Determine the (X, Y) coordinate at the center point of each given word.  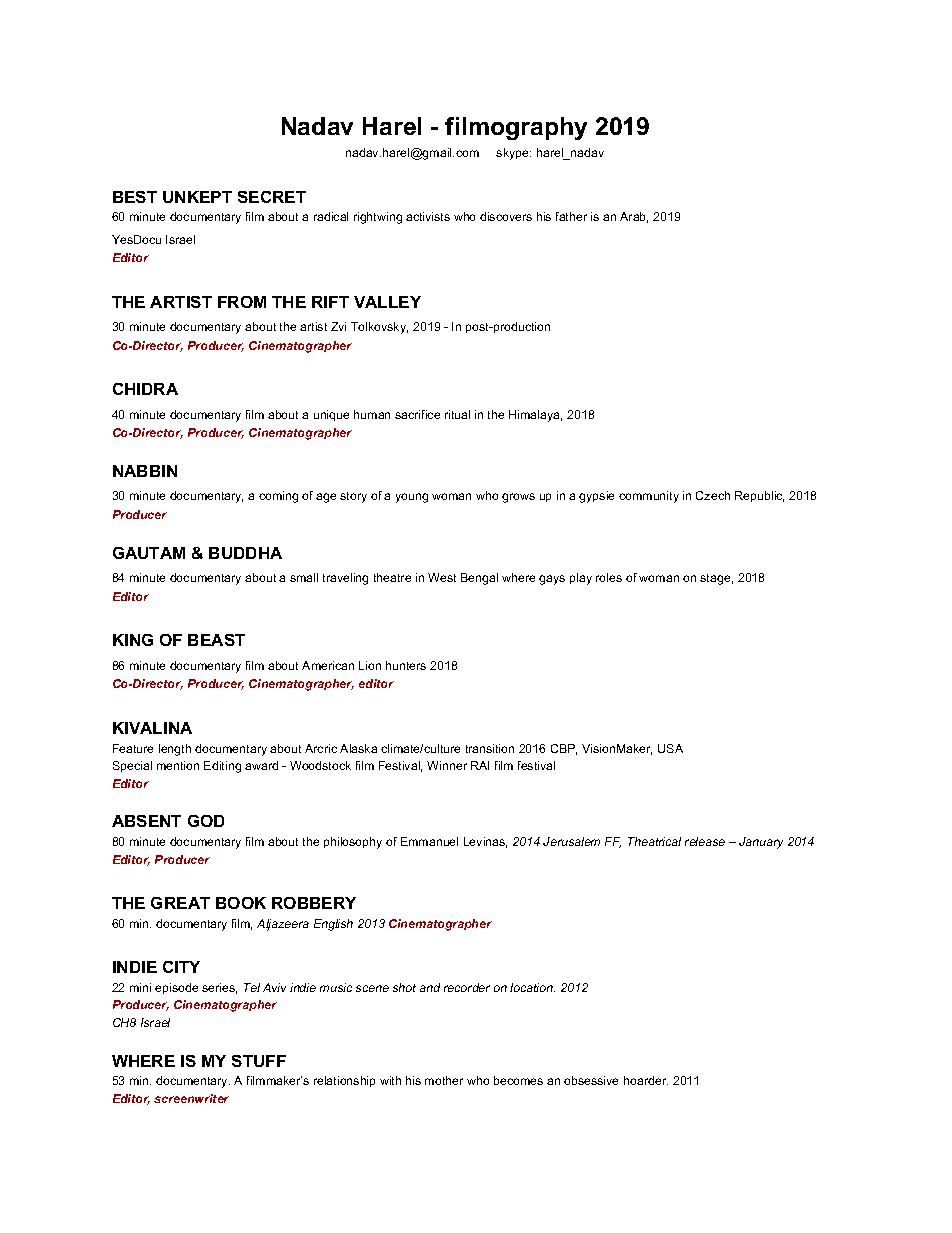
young (412, 498)
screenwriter (191, 1098)
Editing (222, 767)
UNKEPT (197, 197)
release (705, 841)
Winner (447, 765)
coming (278, 497)
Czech (713, 495)
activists (428, 216)
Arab (634, 217)
